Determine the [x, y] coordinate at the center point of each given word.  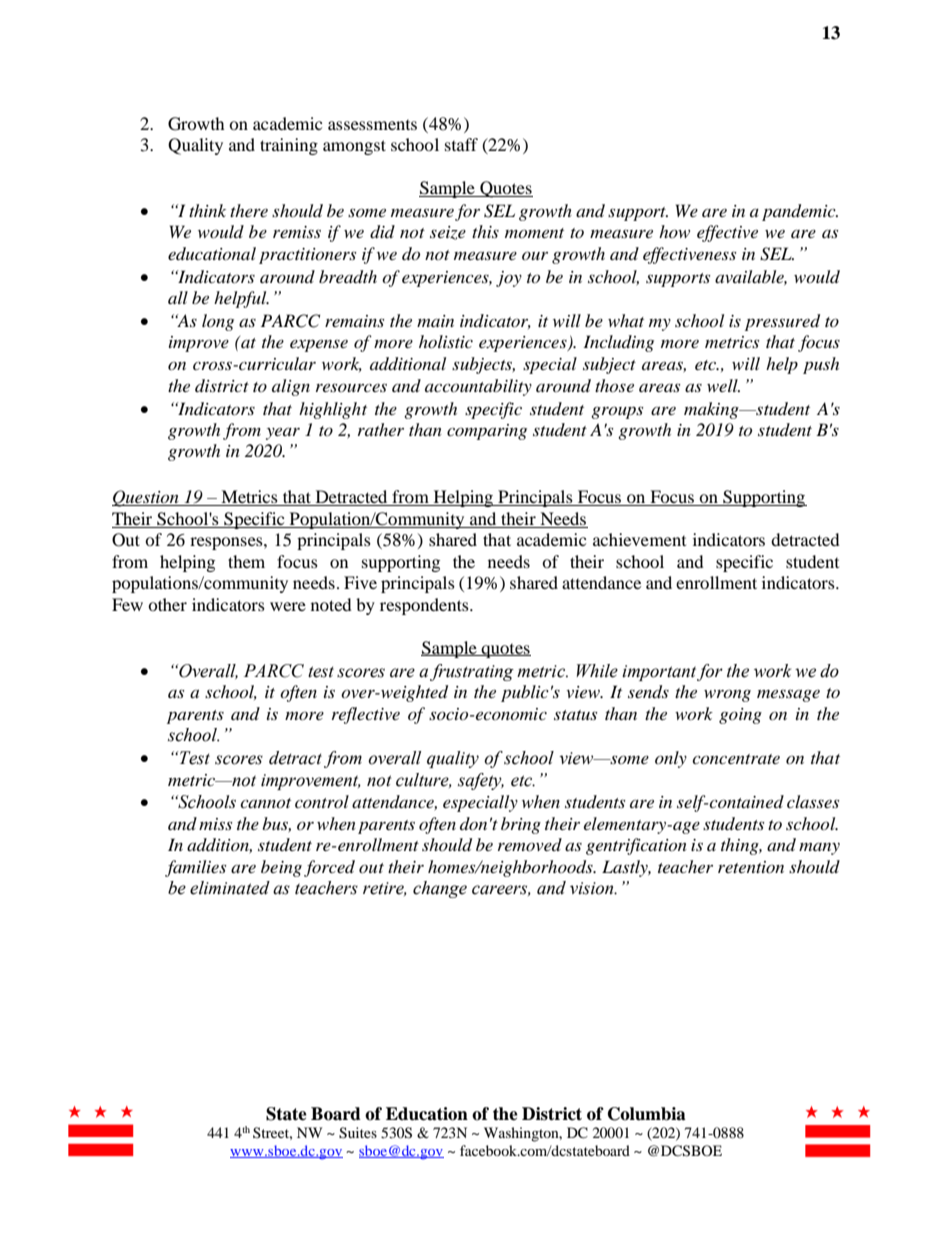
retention [751, 867]
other [167, 604]
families [195, 868]
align [291, 387]
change [440, 889]
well [723, 385]
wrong [727, 695]
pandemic [800, 212]
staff [461, 144]
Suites [358, 1133]
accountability [478, 387]
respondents [425, 606]
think [207, 210]
